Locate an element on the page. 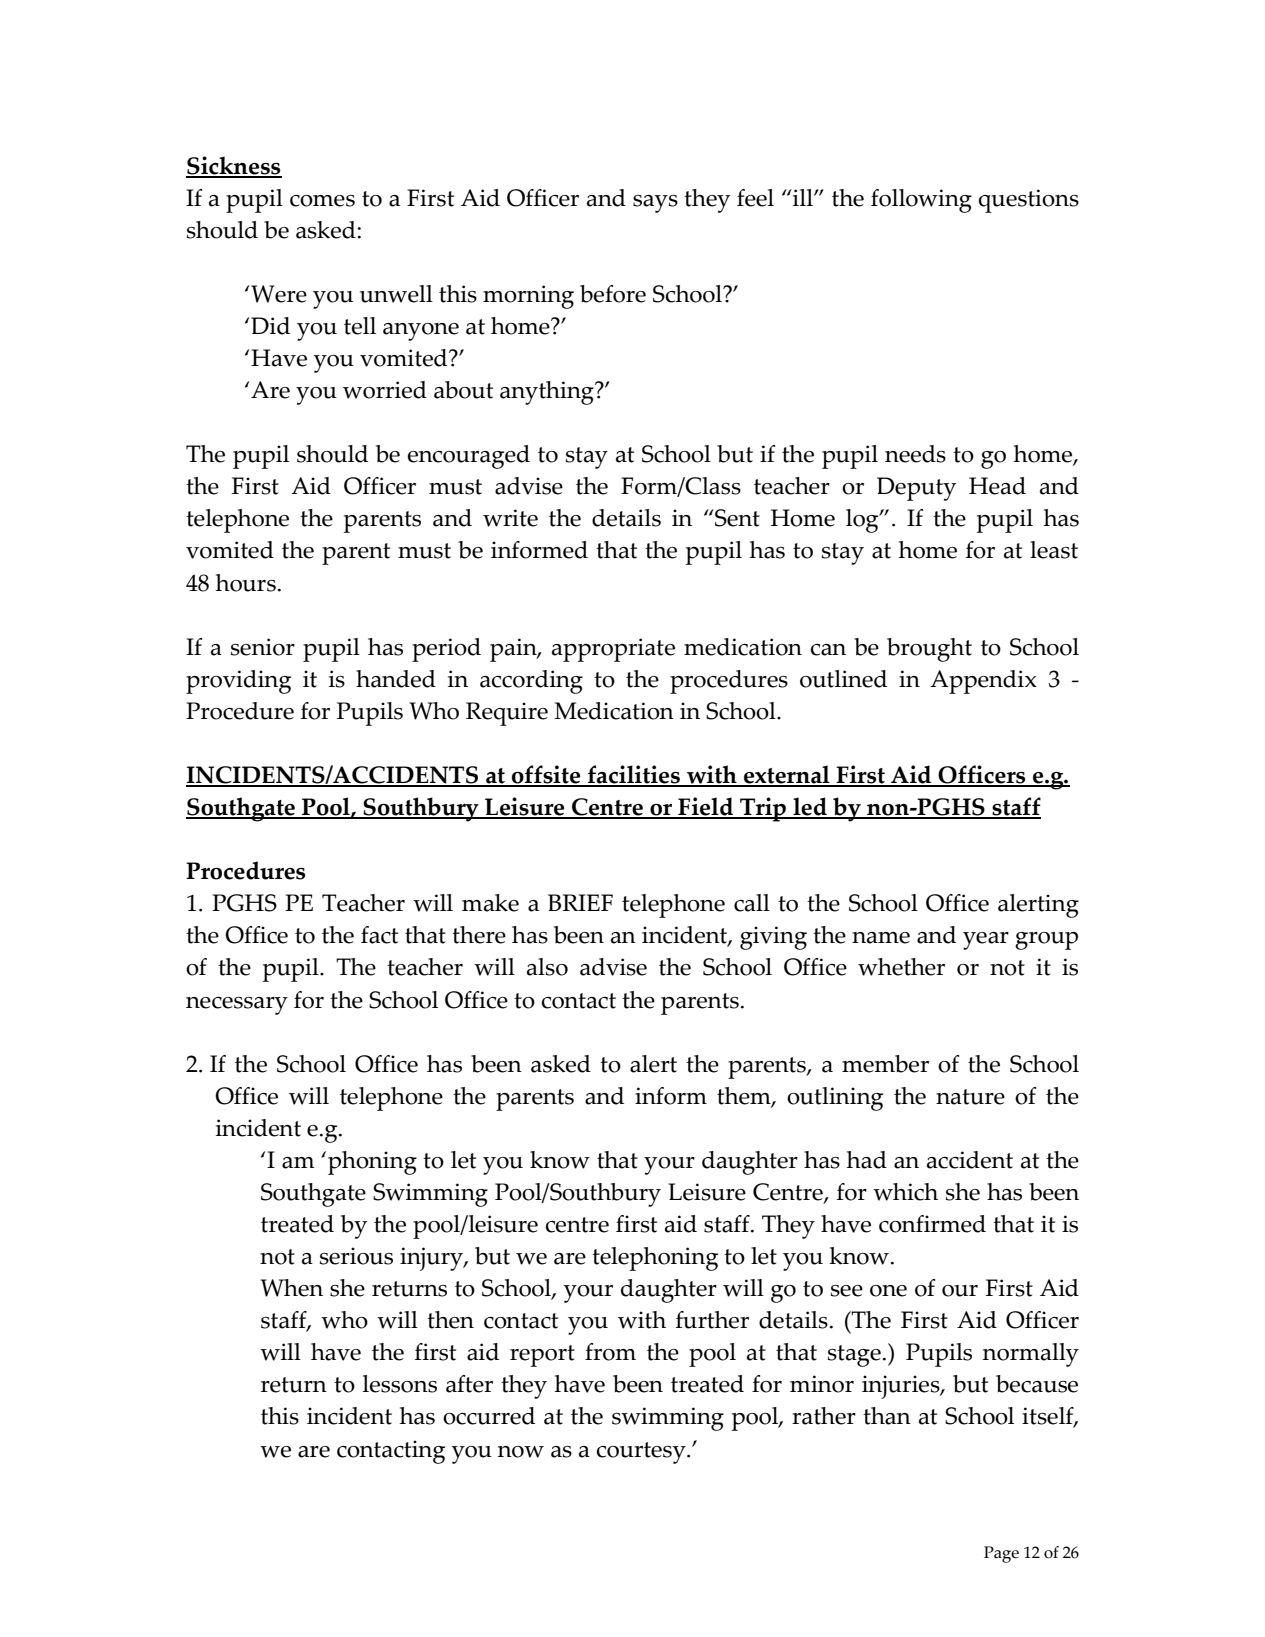 The image size is (1265, 1637). courtesy is located at coordinates (642, 1453).
